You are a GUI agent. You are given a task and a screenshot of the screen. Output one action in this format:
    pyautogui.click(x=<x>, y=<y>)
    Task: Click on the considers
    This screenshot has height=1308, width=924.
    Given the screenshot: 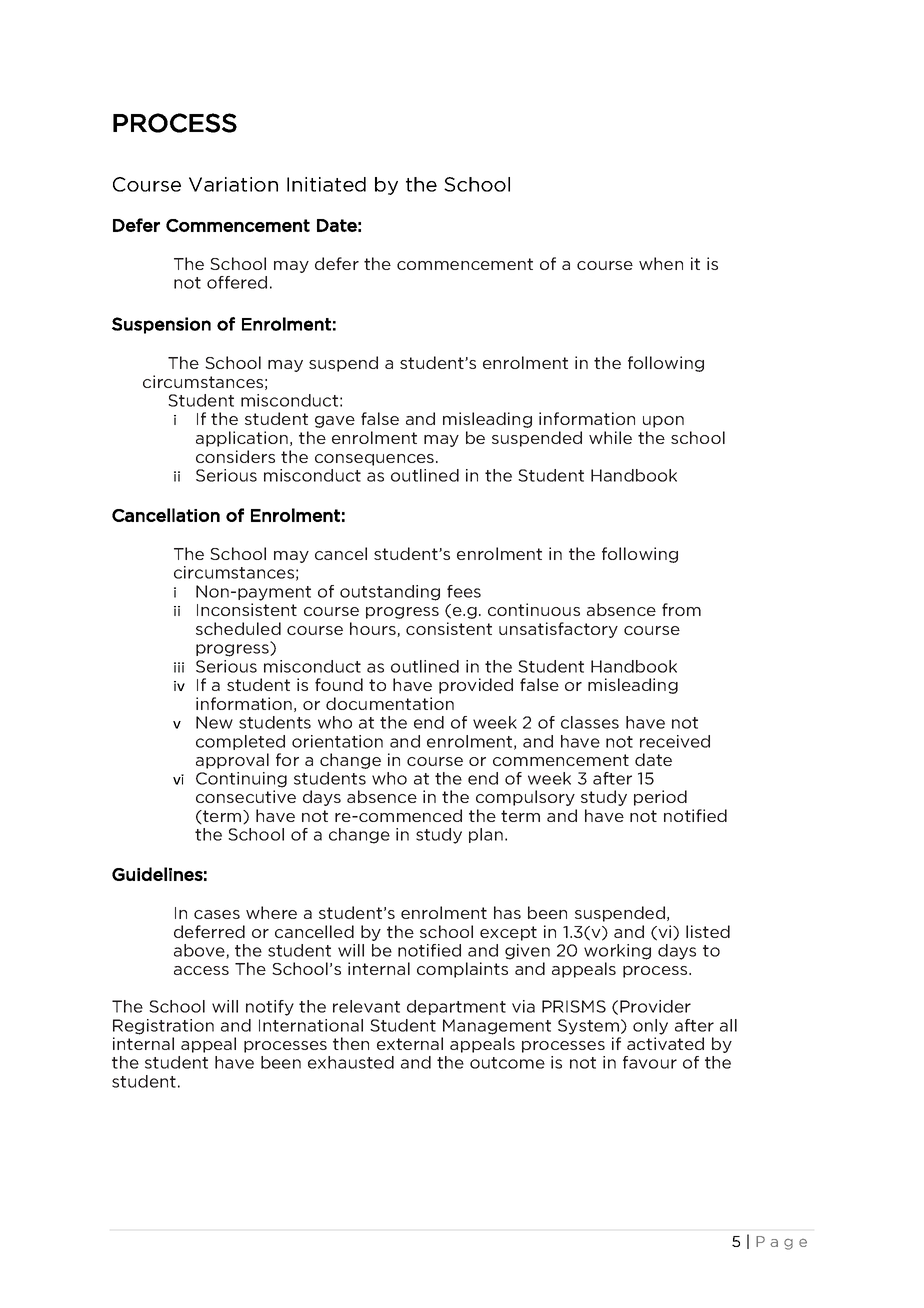 What is the action you would take?
    pyautogui.click(x=235, y=456)
